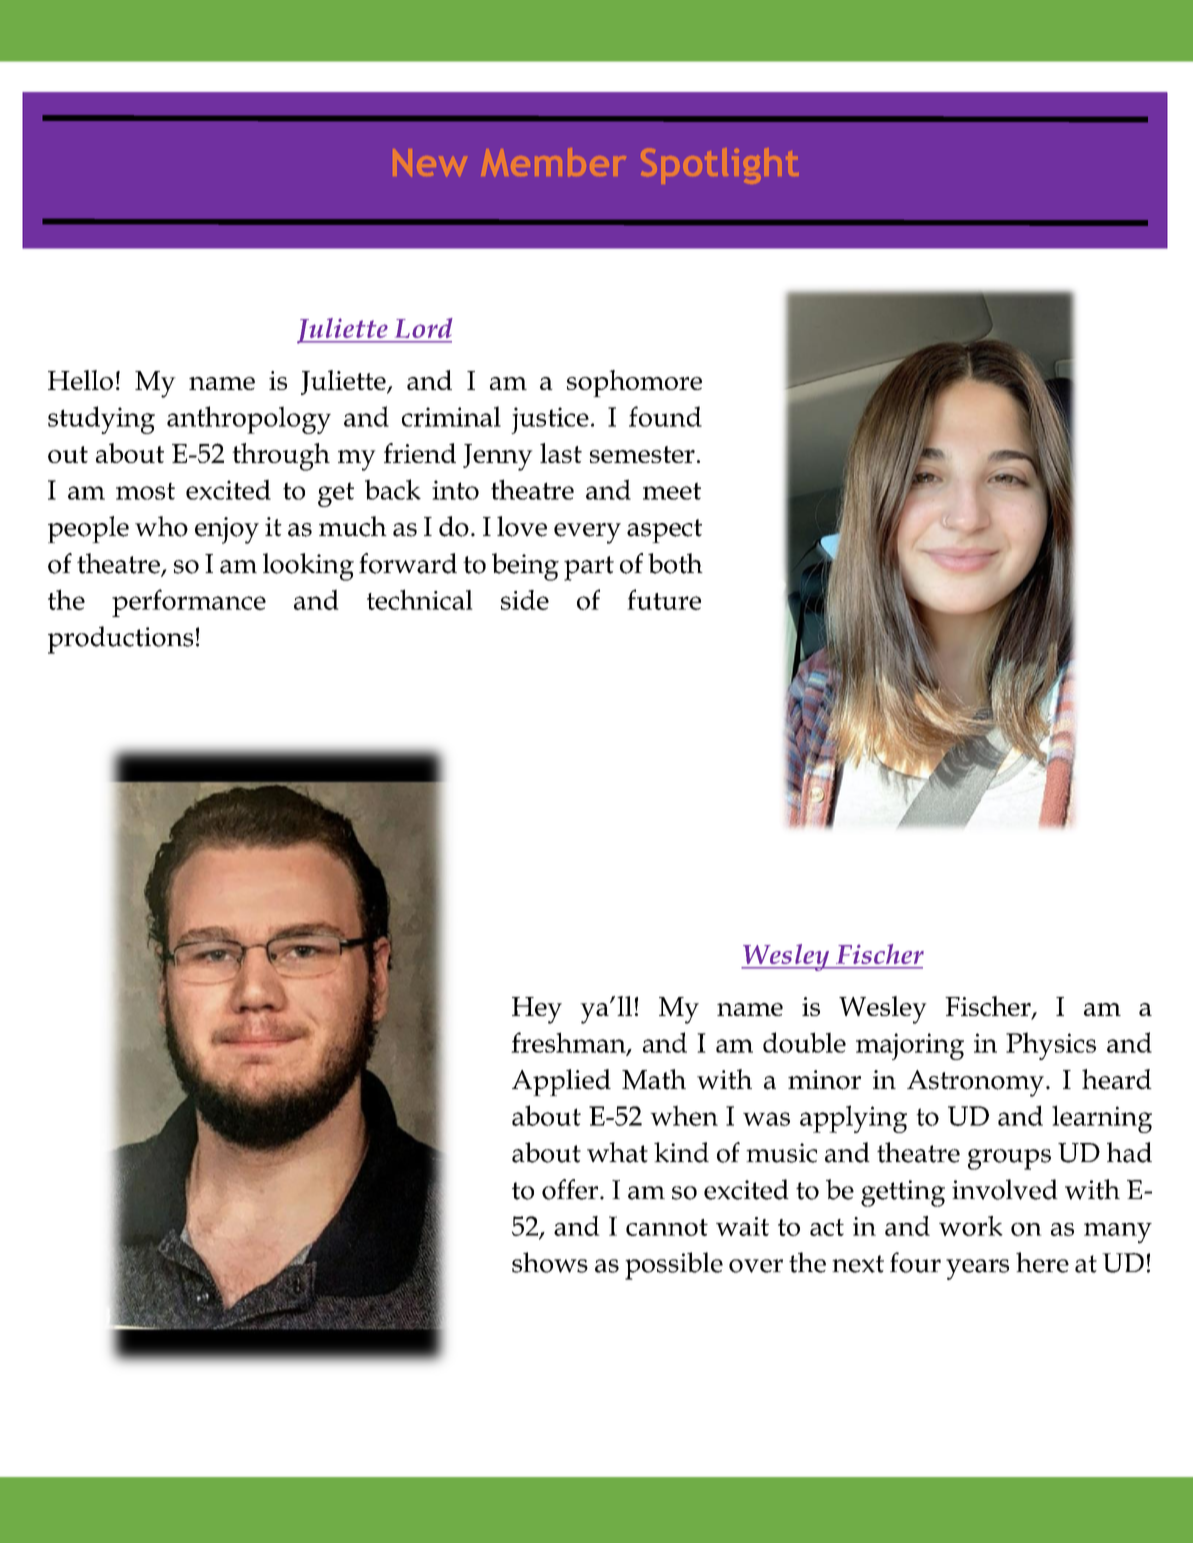 Image resolution: width=1193 pixels, height=1543 pixels. I want to click on sophomore, so click(634, 383).
